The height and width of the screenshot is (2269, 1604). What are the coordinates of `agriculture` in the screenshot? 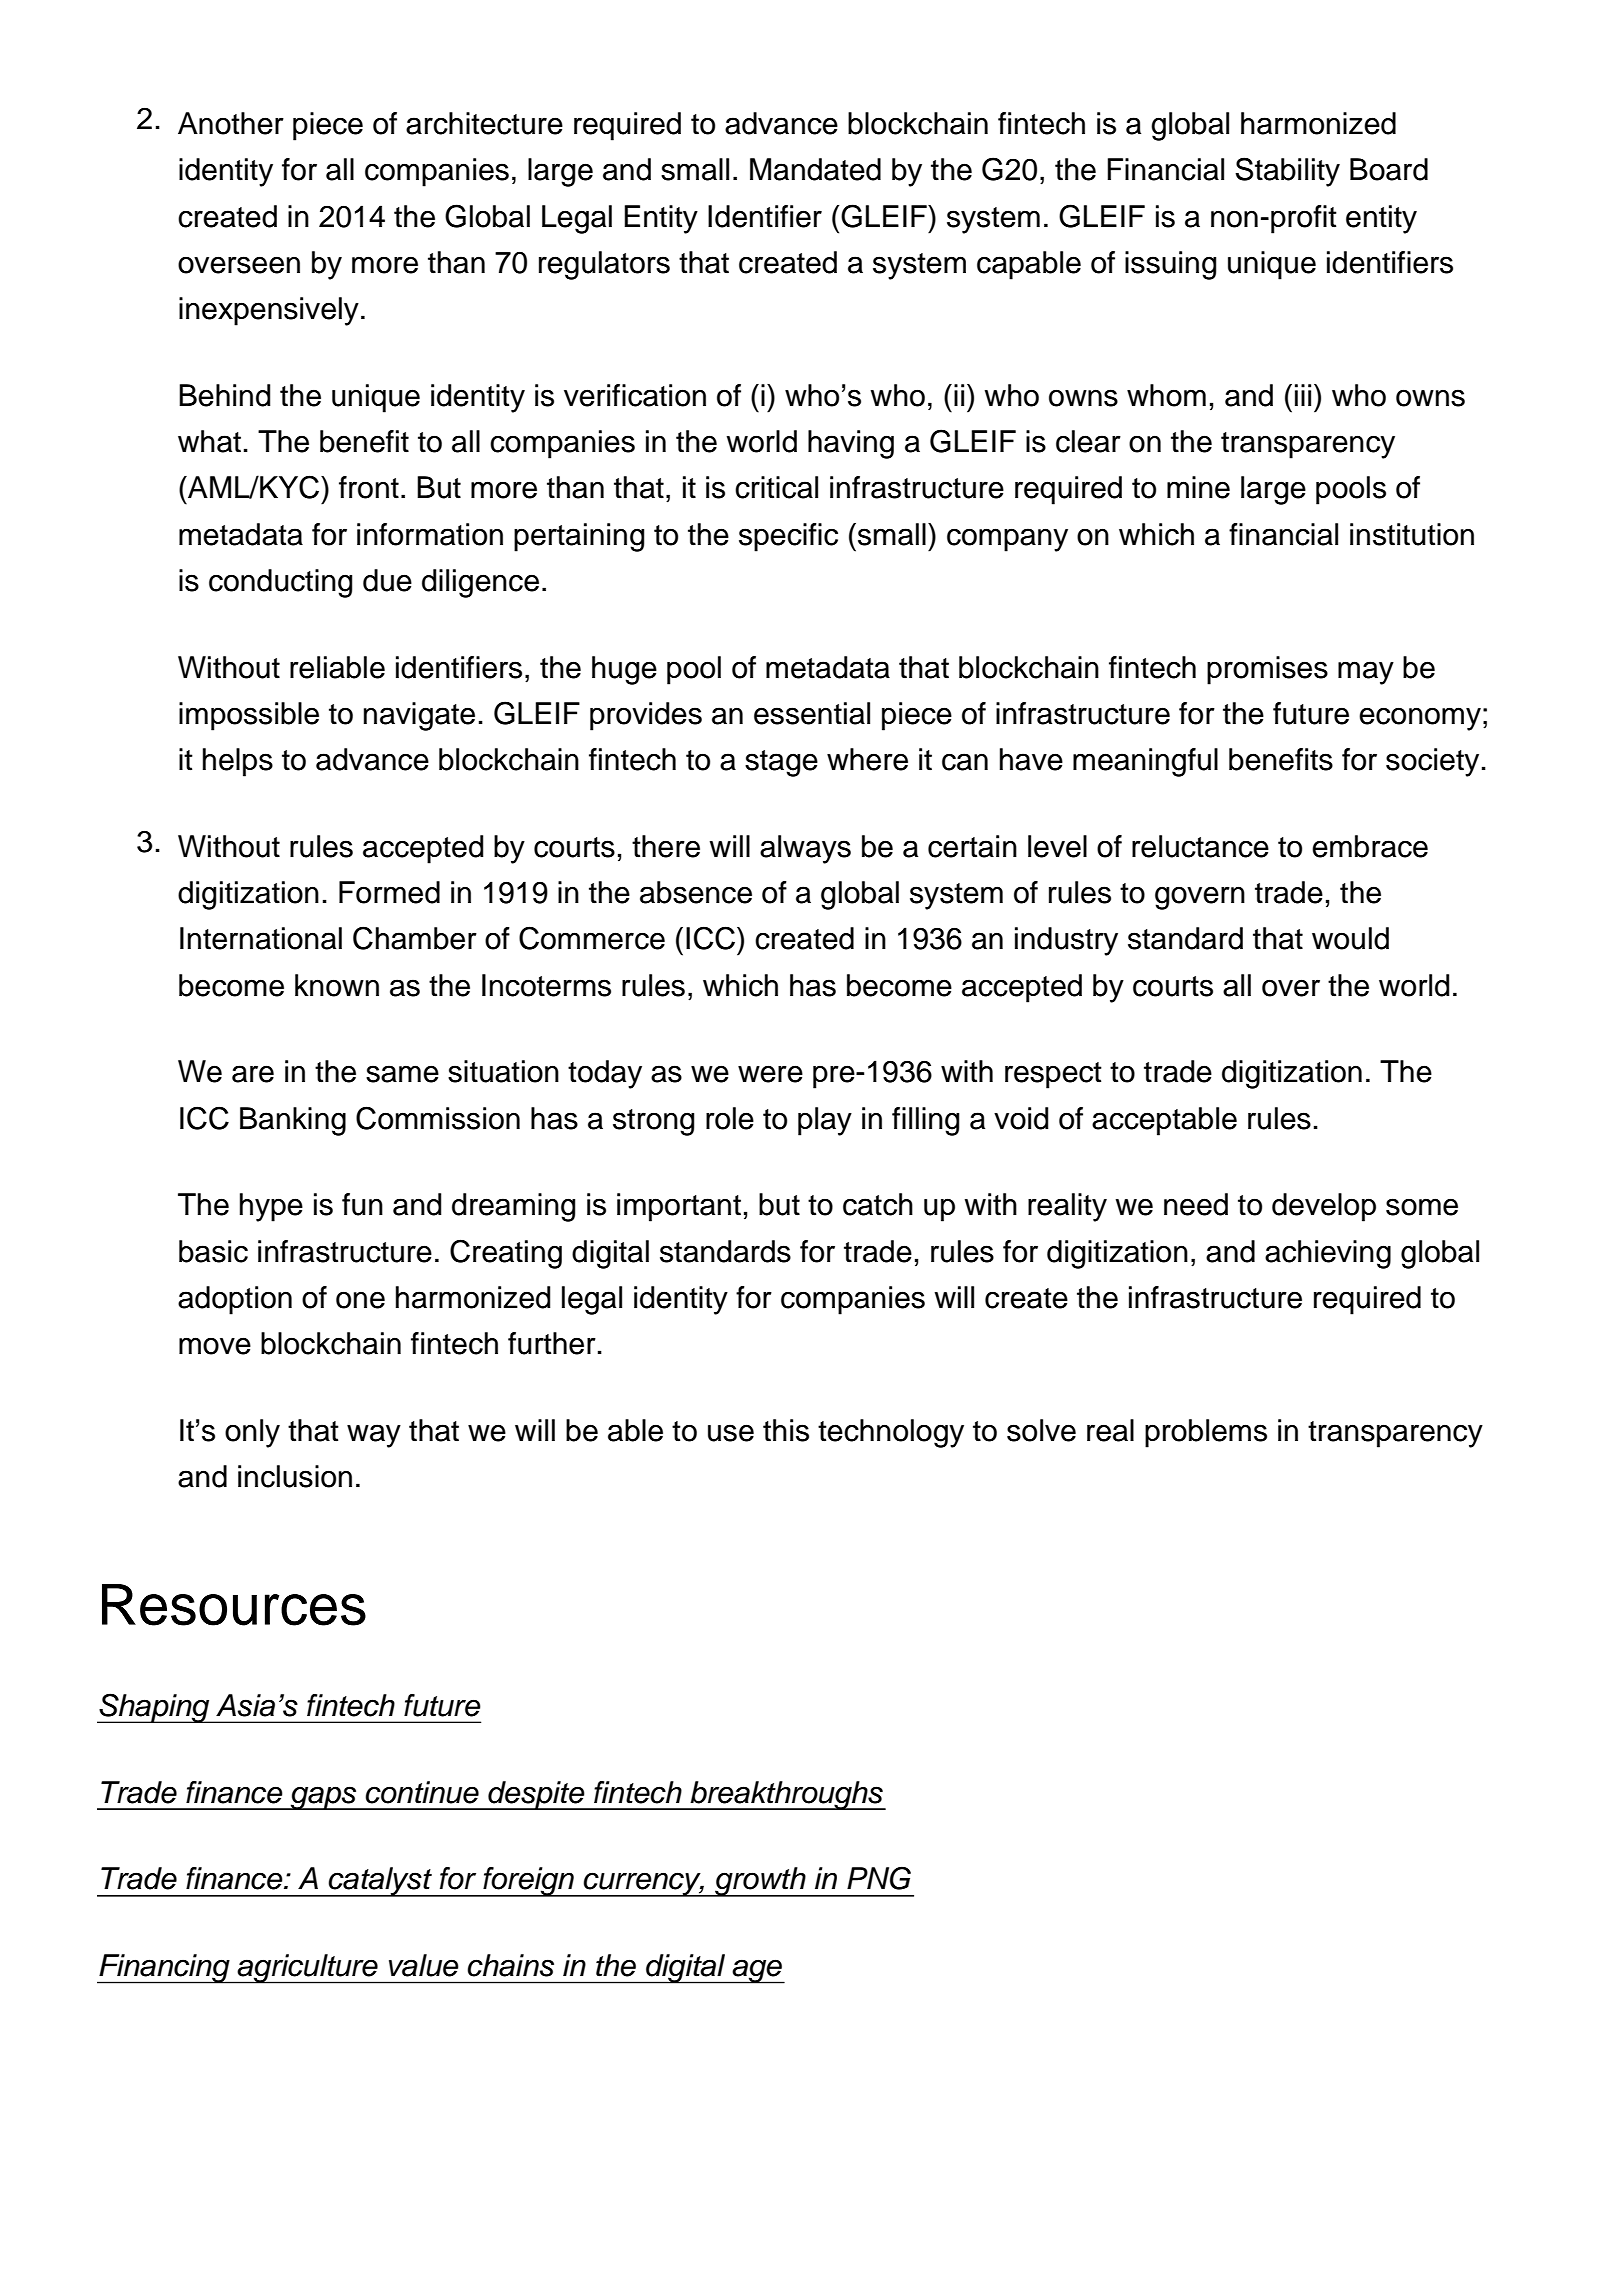 It's located at (308, 1969).
